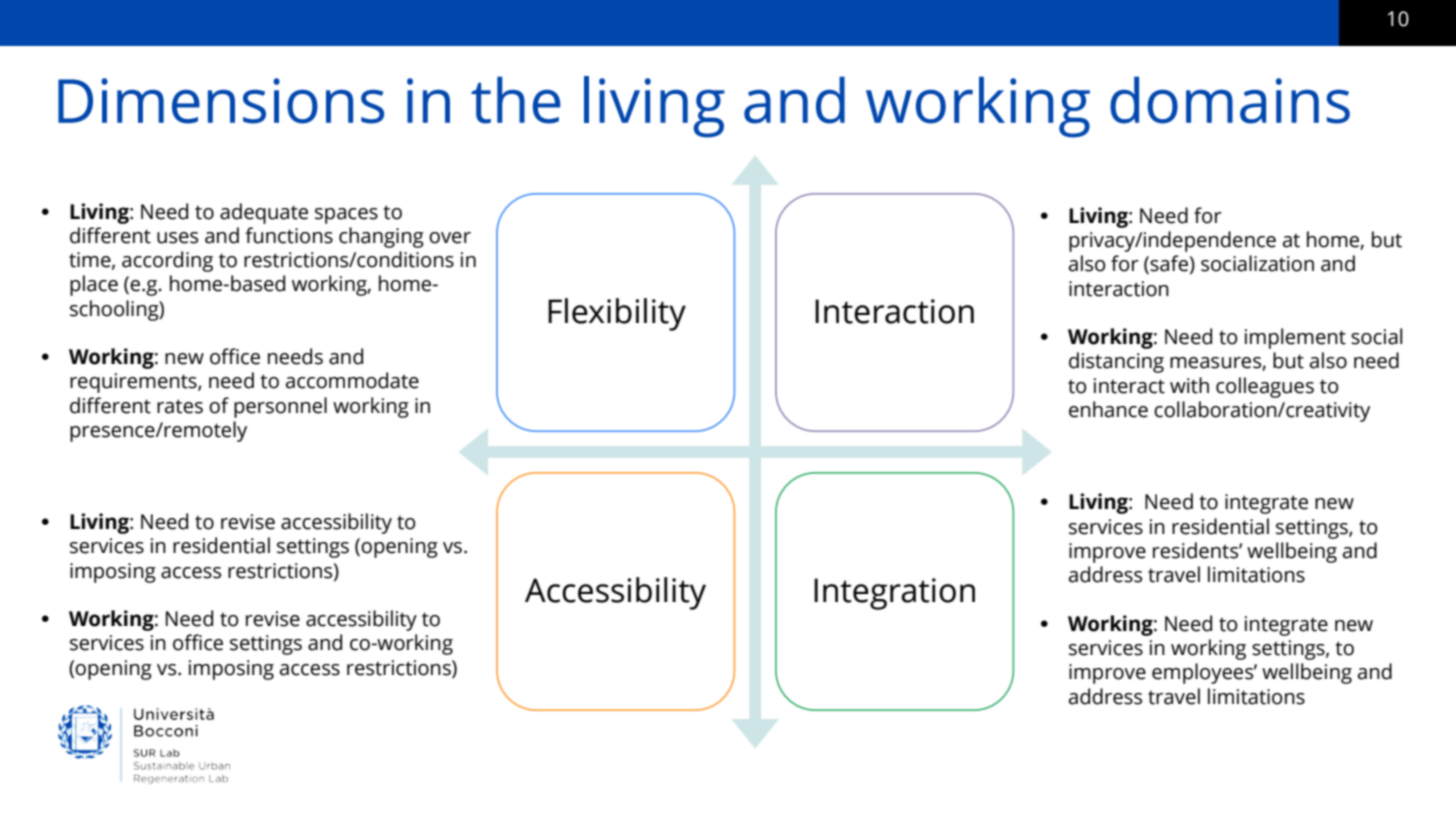 The image size is (1456, 819). What do you see at coordinates (515, 100) in the document?
I see `the` at bounding box center [515, 100].
